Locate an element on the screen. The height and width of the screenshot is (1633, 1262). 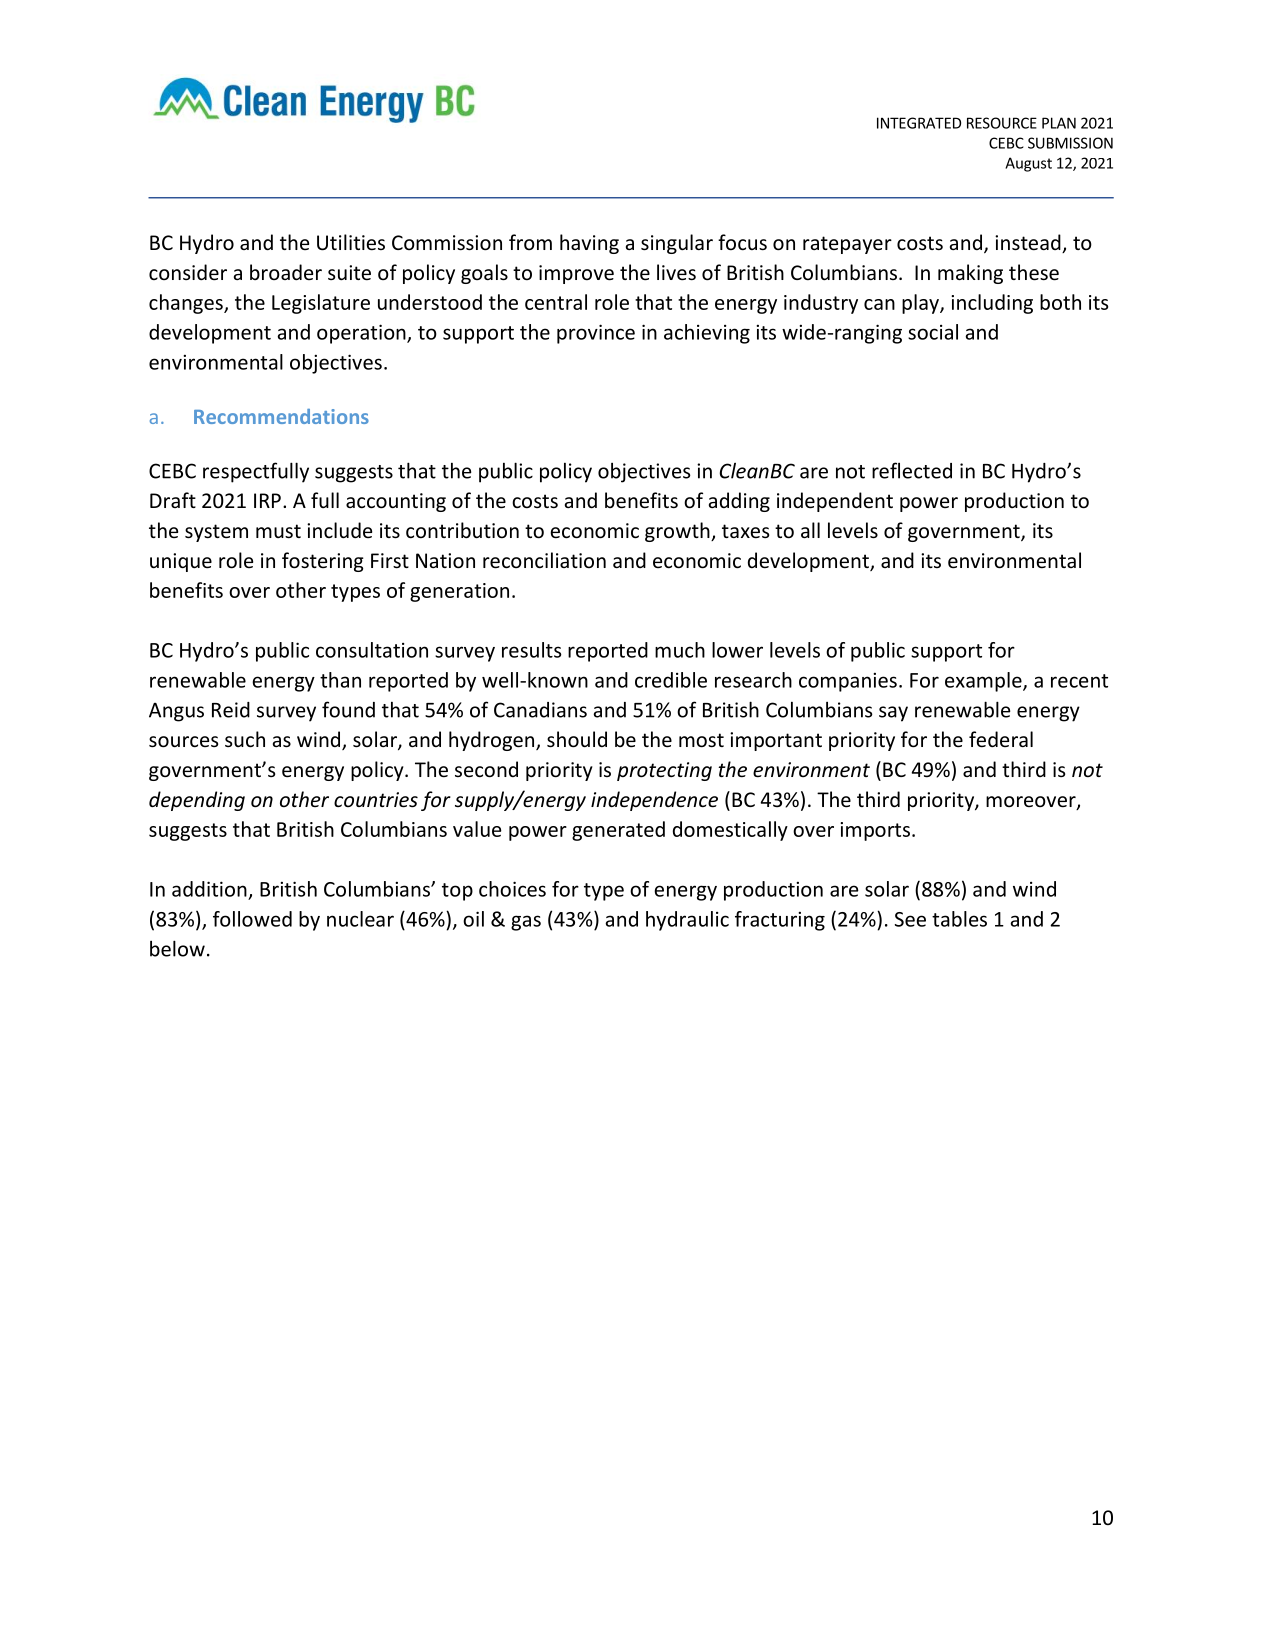
followed is located at coordinates (252, 919).
